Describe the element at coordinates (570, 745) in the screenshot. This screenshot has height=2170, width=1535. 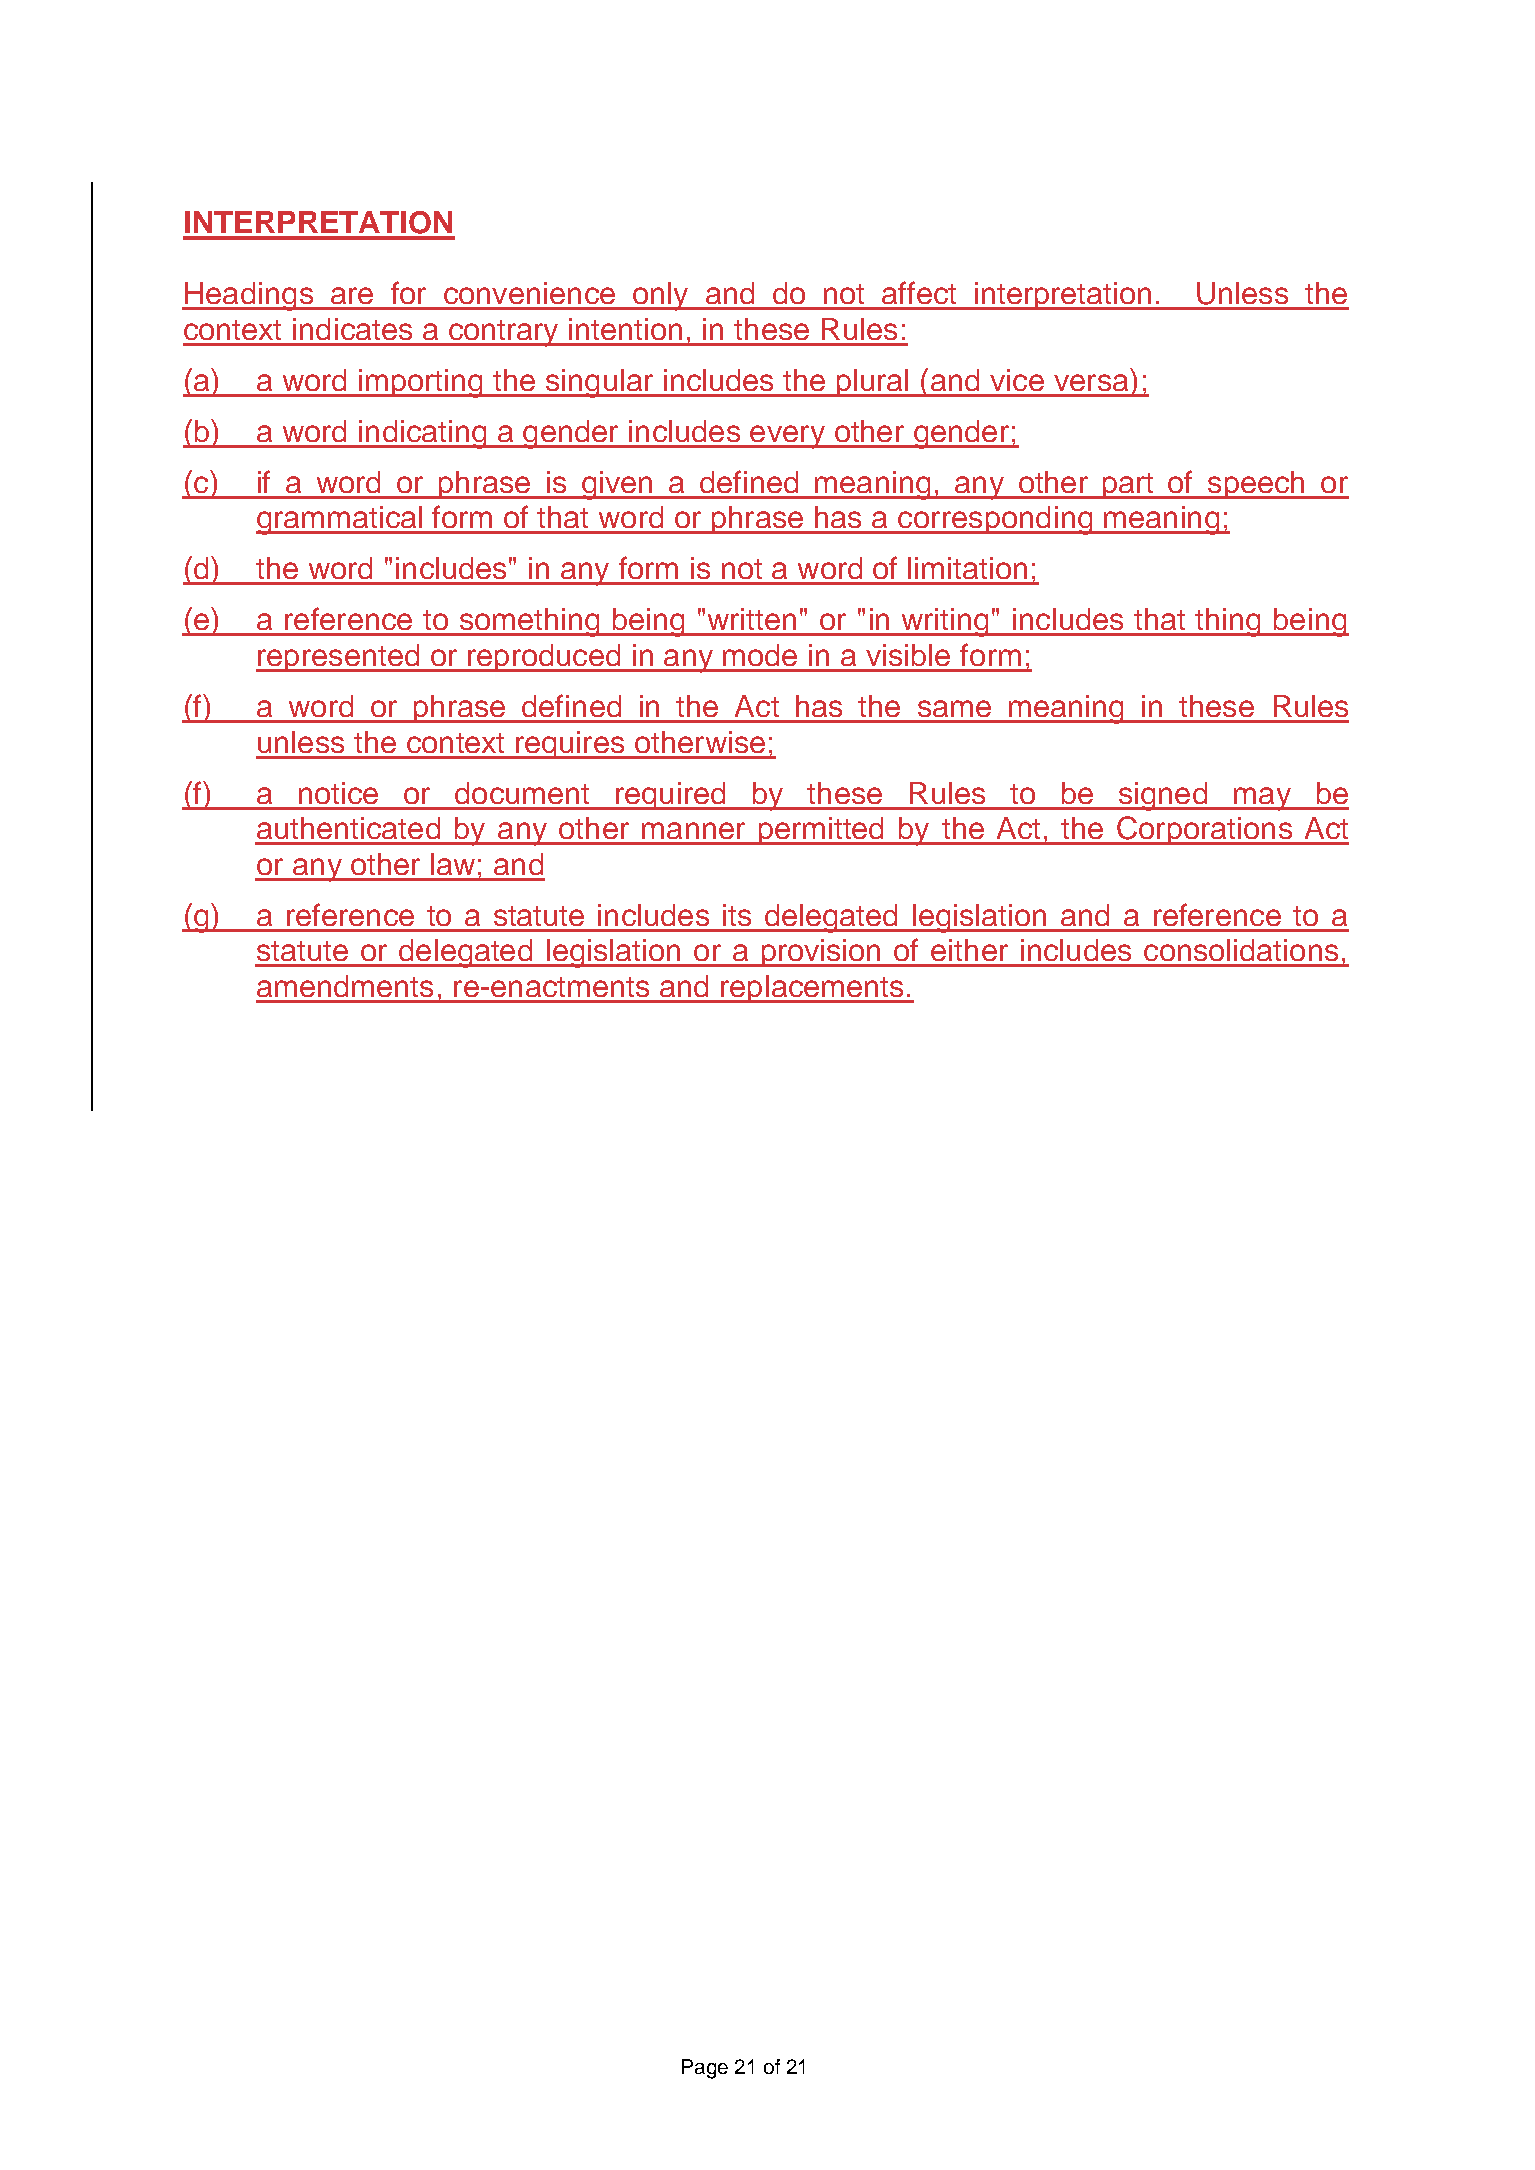
I see `requires` at that location.
